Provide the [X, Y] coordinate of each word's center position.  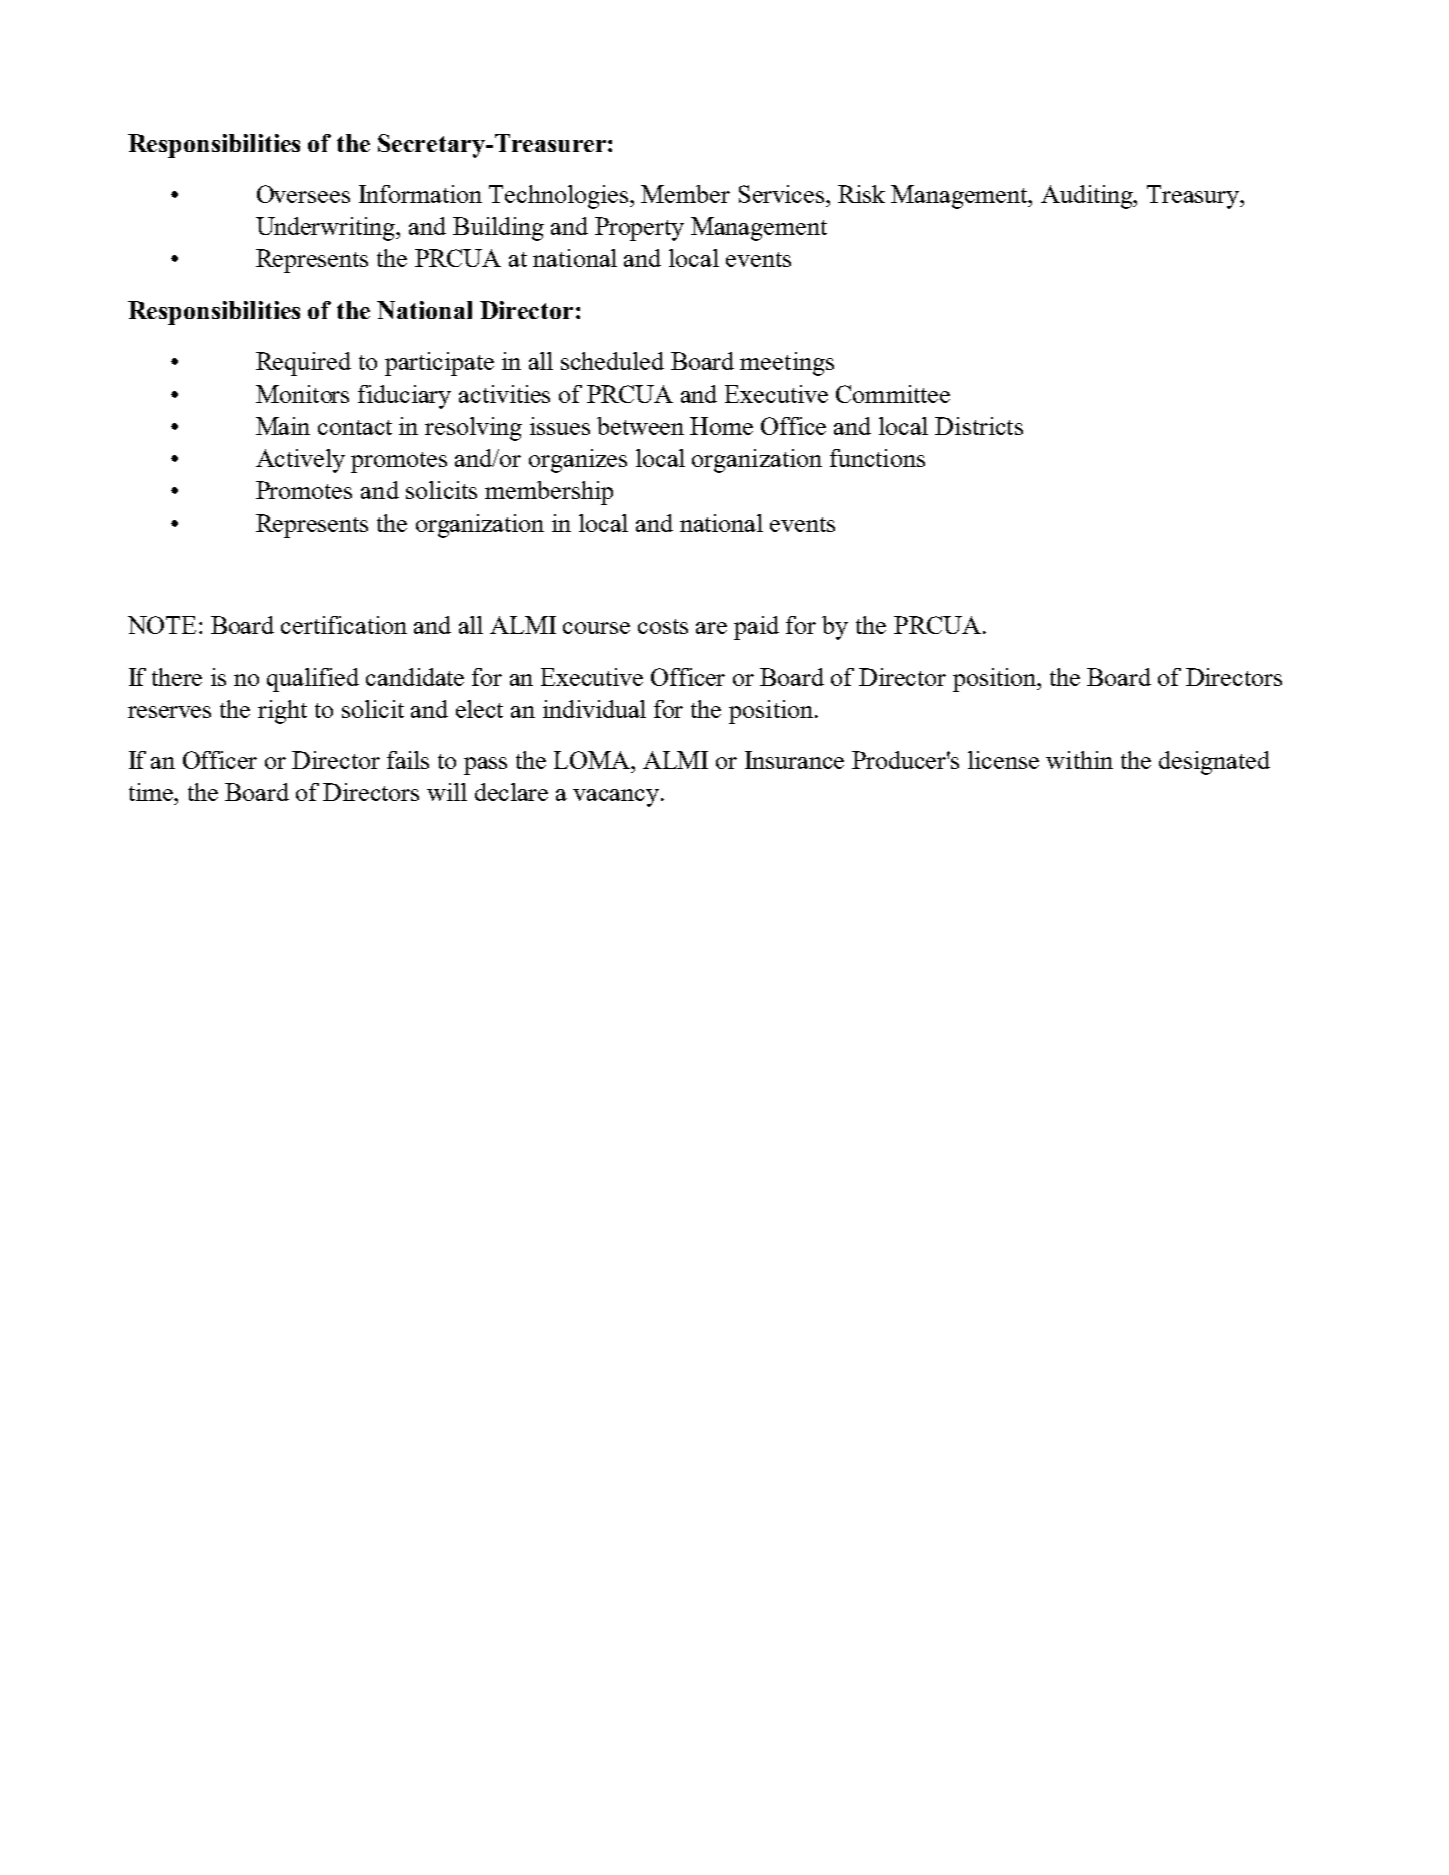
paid [756, 628]
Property [639, 229]
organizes [578, 461]
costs [663, 626]
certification [344, 625]
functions [877, 458]
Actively [300, 461]
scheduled [612, 361]
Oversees [303, 194]
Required [303, 364]
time [152, 792]
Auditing [1088, 197]
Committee [893, 394]
